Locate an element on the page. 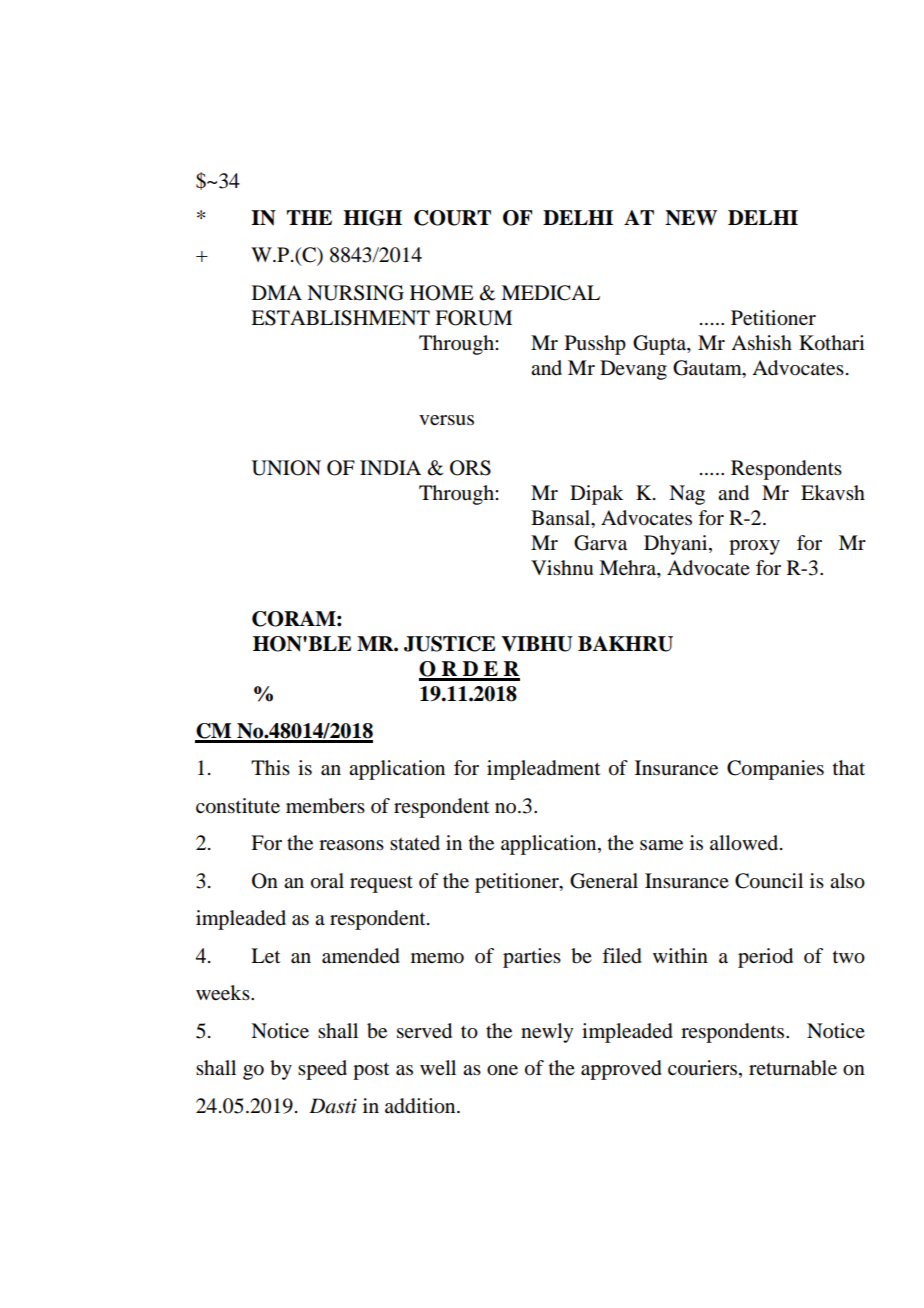 The image size is (924, 1308). MEDICAL is located at coordinates (550, 293).
